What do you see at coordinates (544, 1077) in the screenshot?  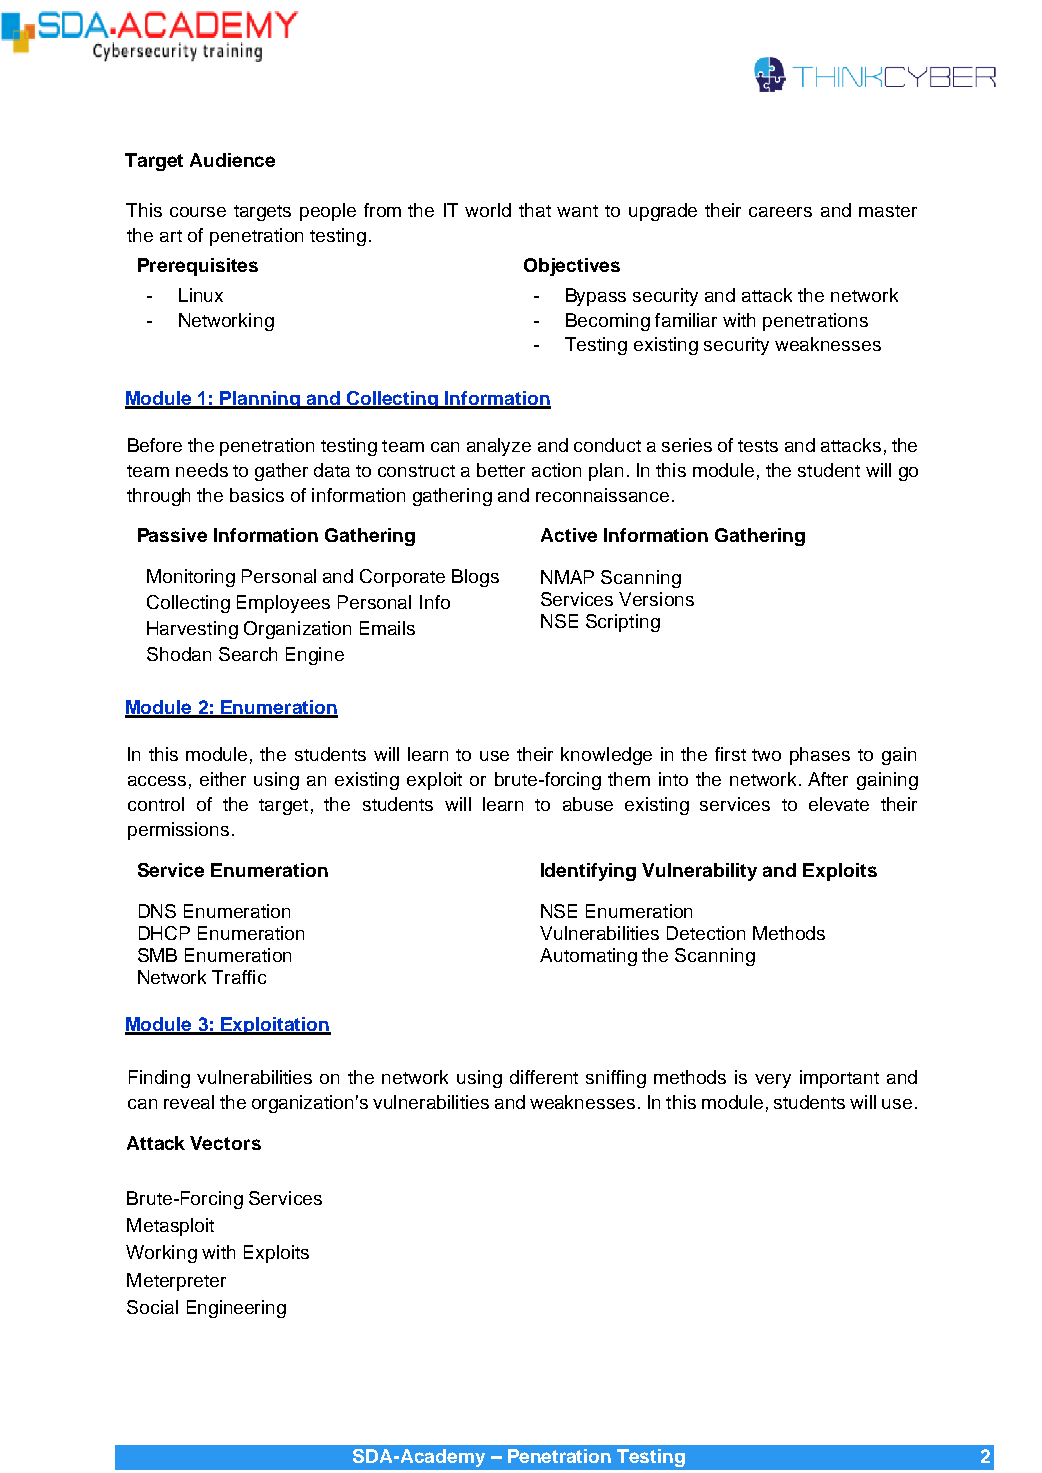 I see `different` at bounding box center [544, 1077].
